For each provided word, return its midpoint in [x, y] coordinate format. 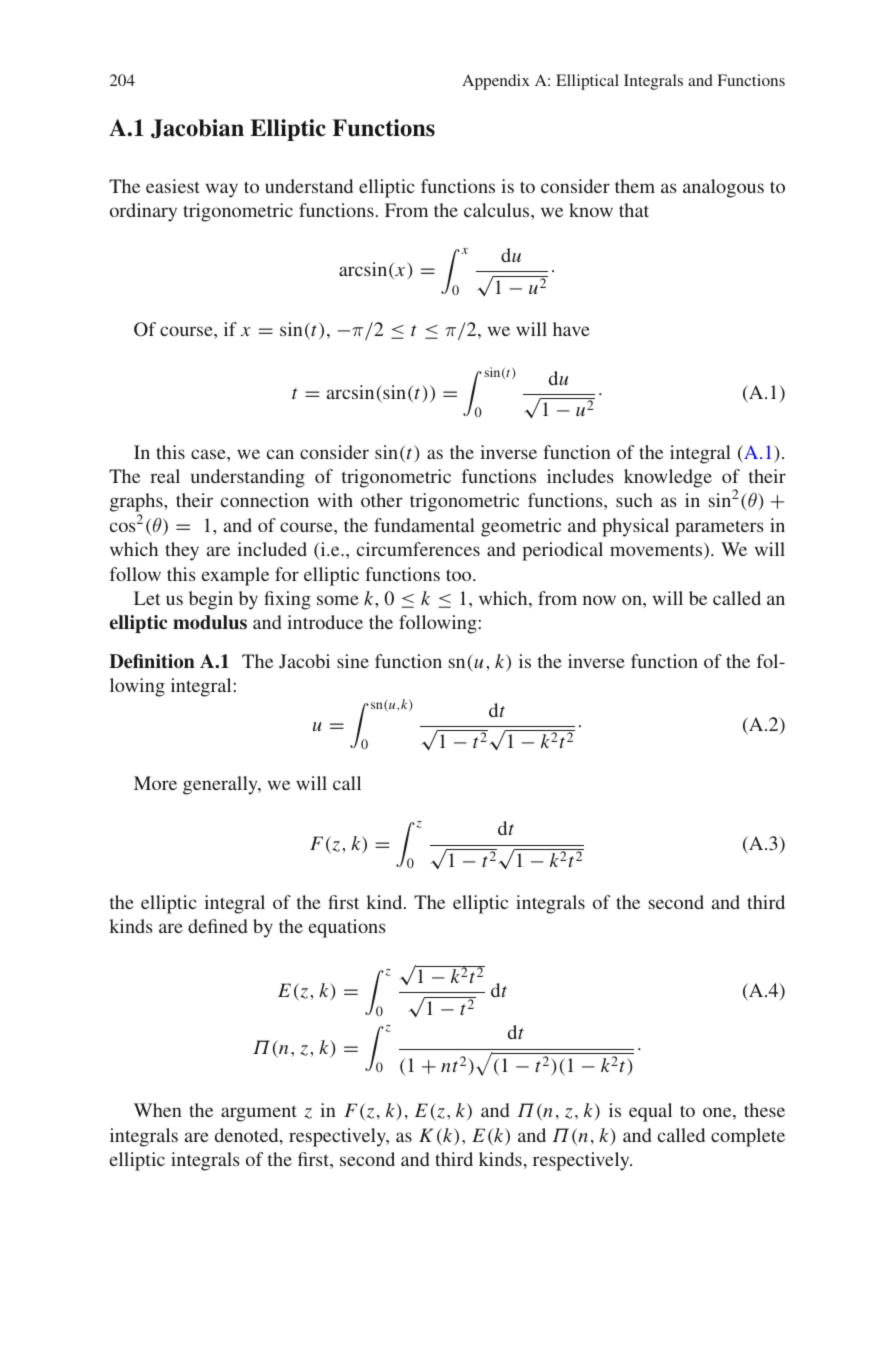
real [165, 476]
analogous [723, 188]
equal [650, 1112]
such [634, 500]
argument [259, 1113]
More [155, 783]
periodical [562, 551]
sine [353, 661]
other [381, 500]
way [222, 190]
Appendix [496, 82]
